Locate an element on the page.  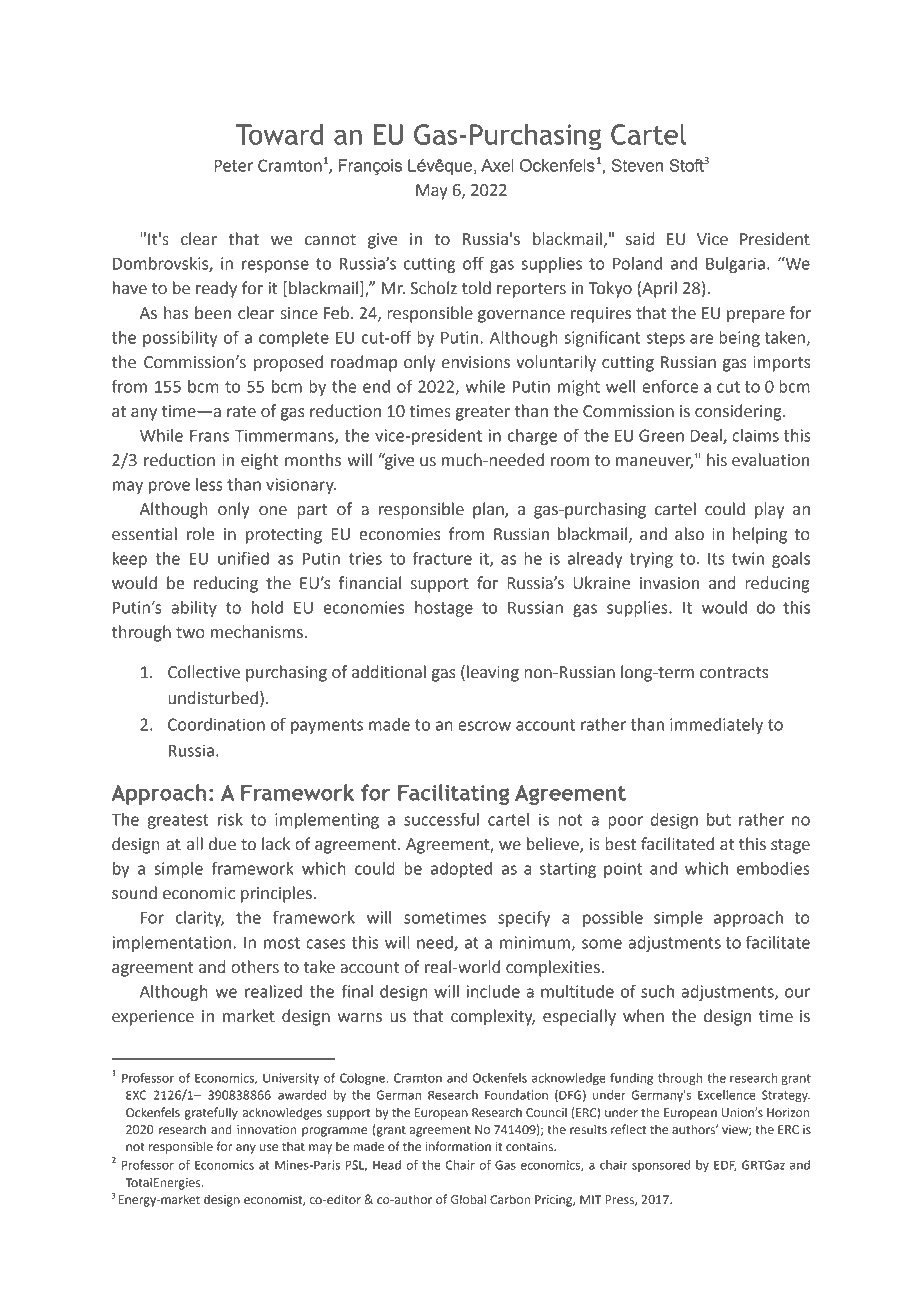
leaving is located at coordinates (493, 673).
